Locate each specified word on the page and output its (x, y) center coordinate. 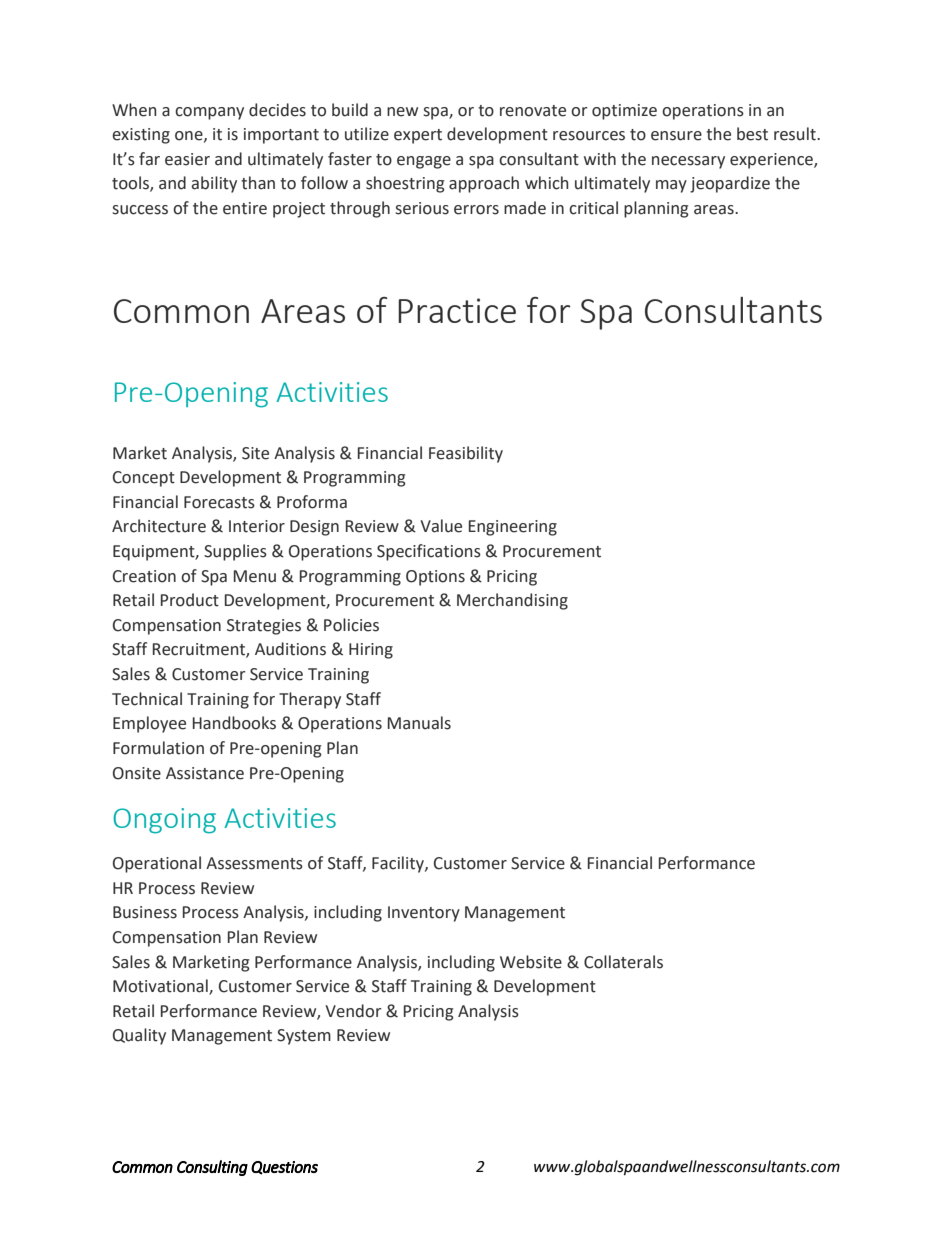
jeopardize (730, 184)
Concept (144, 479)
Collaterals (623, 962)
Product (190, 600)
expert (418, 136)
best (752, 134)
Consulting (212, 1168)
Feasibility (466, 454)
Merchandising (512, 601)
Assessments (254, 863)
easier (187, 159)
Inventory (424, 914)
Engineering (513, 528)
